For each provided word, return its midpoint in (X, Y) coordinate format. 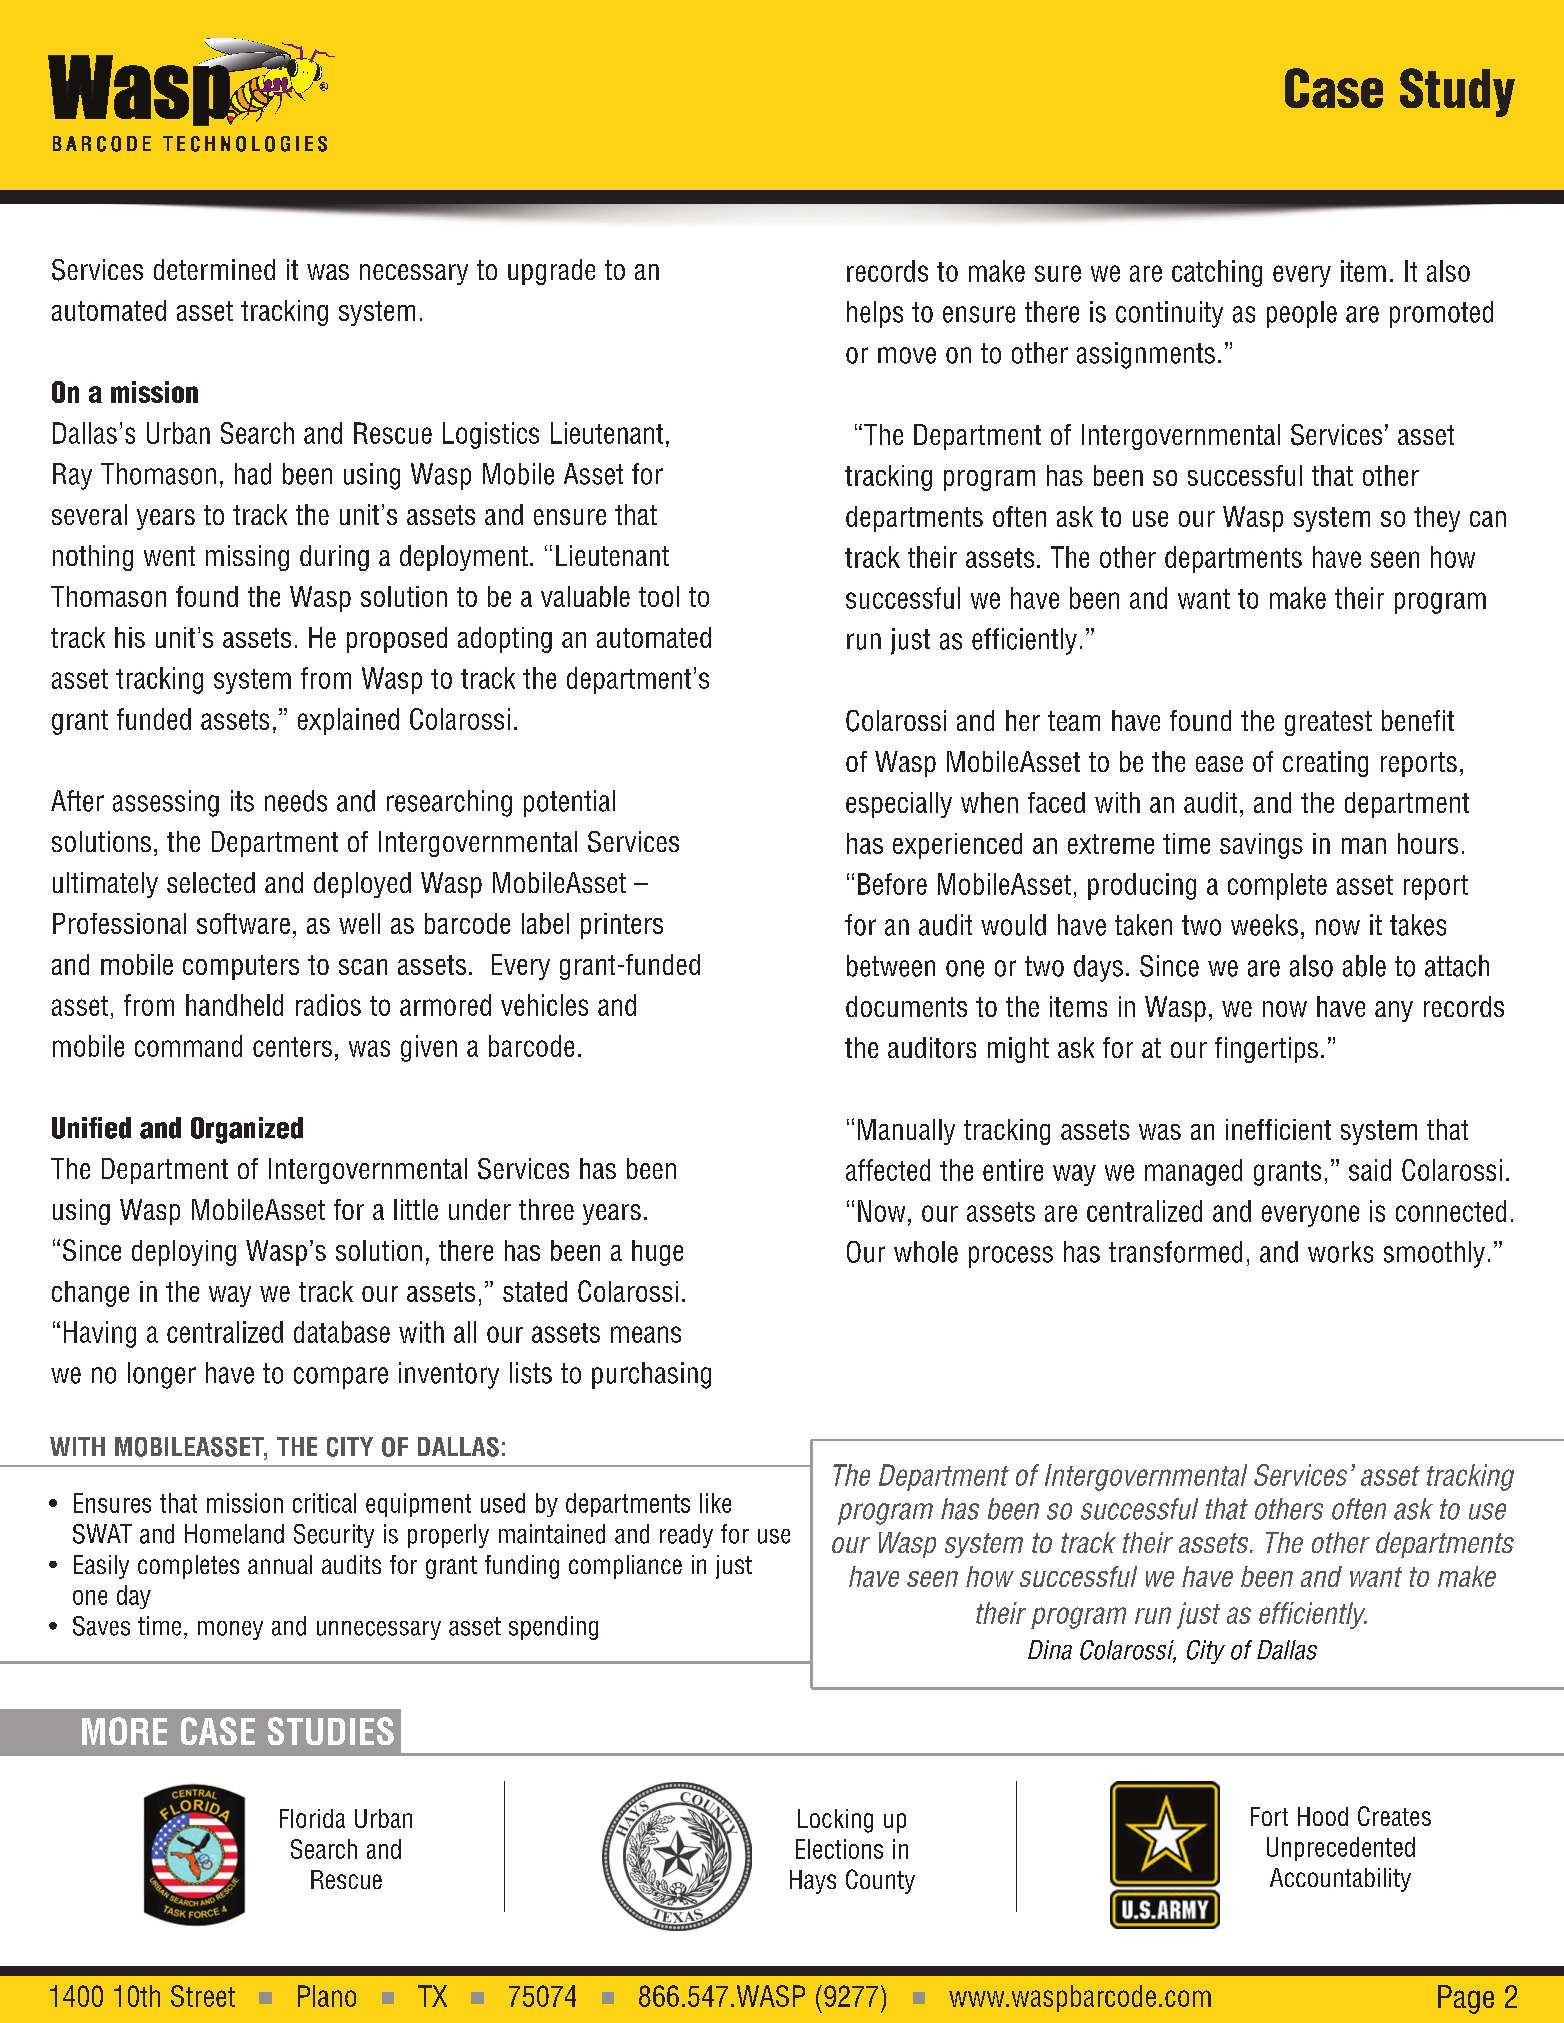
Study (1457, 92)
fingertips (1266, 1050)
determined (214, 269)
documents (906, 1006)
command (188, 1046)
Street (203, 1996)
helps (875, 314)
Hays (813, 1882)
